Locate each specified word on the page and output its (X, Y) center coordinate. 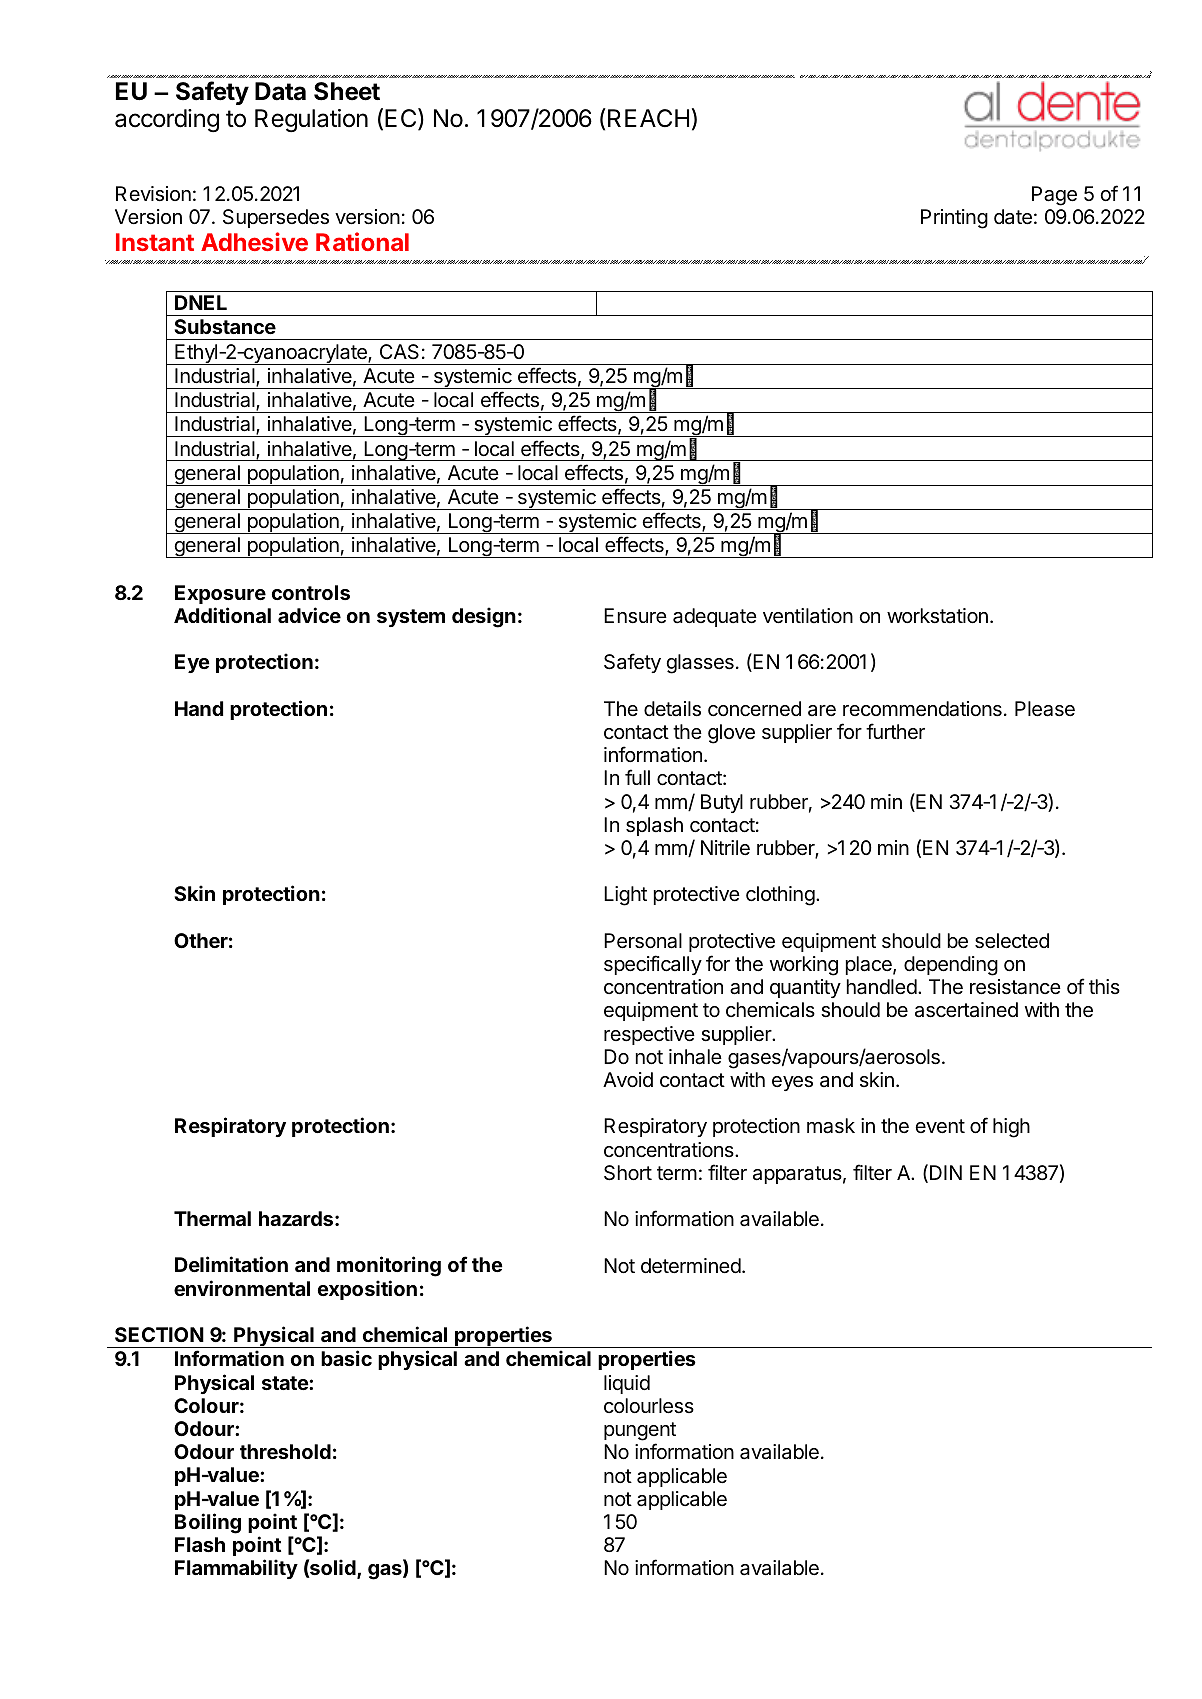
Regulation (311, 121)
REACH (648, 118)
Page (1054, 196)
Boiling (208, 1523)
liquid (627, 1384)
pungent (640, 1433)
